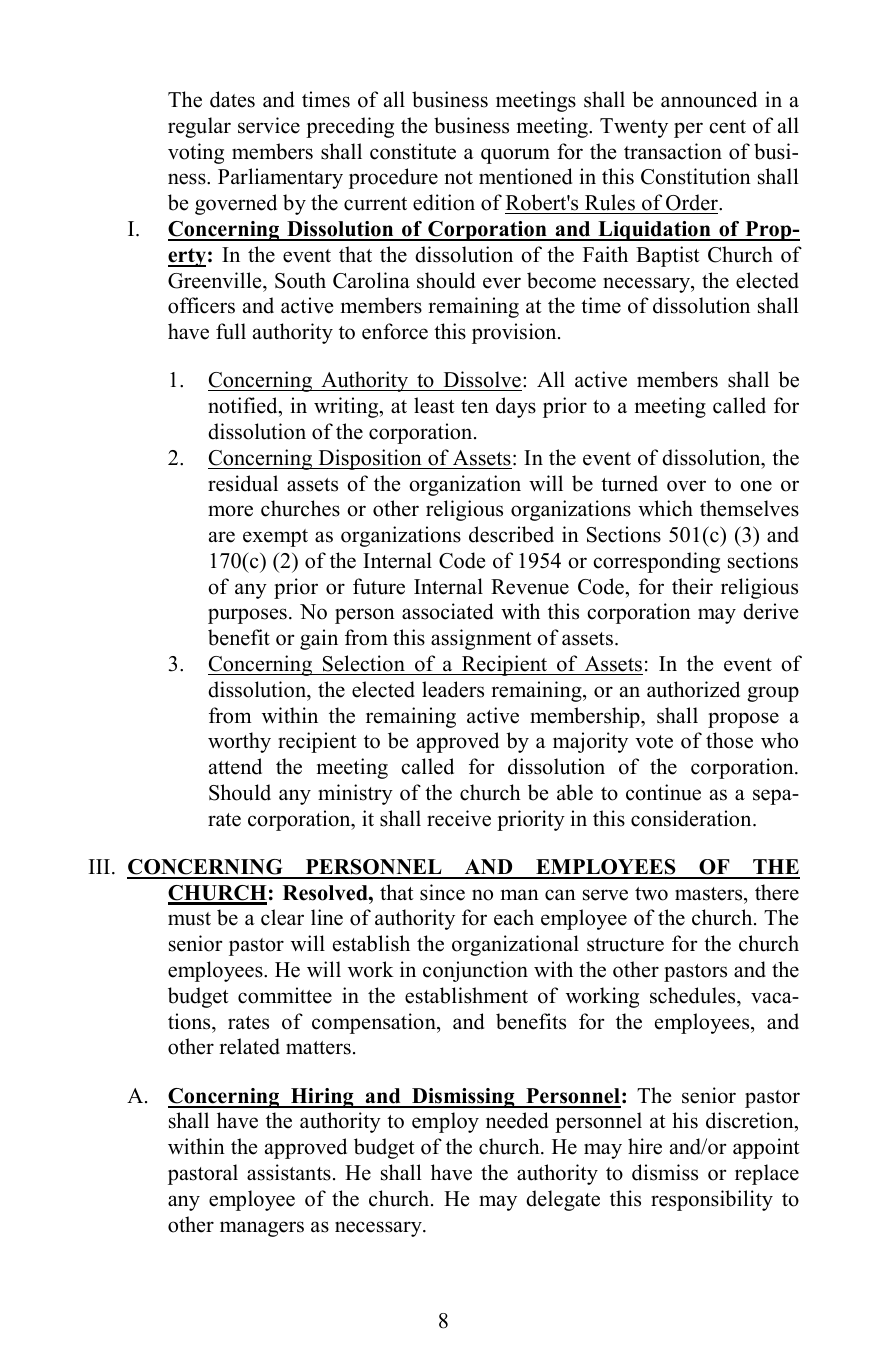 The width and height of the image is (887, 1372). Describe the element at coordinates (247, 616) in the image. I see `purposes` at that location.
